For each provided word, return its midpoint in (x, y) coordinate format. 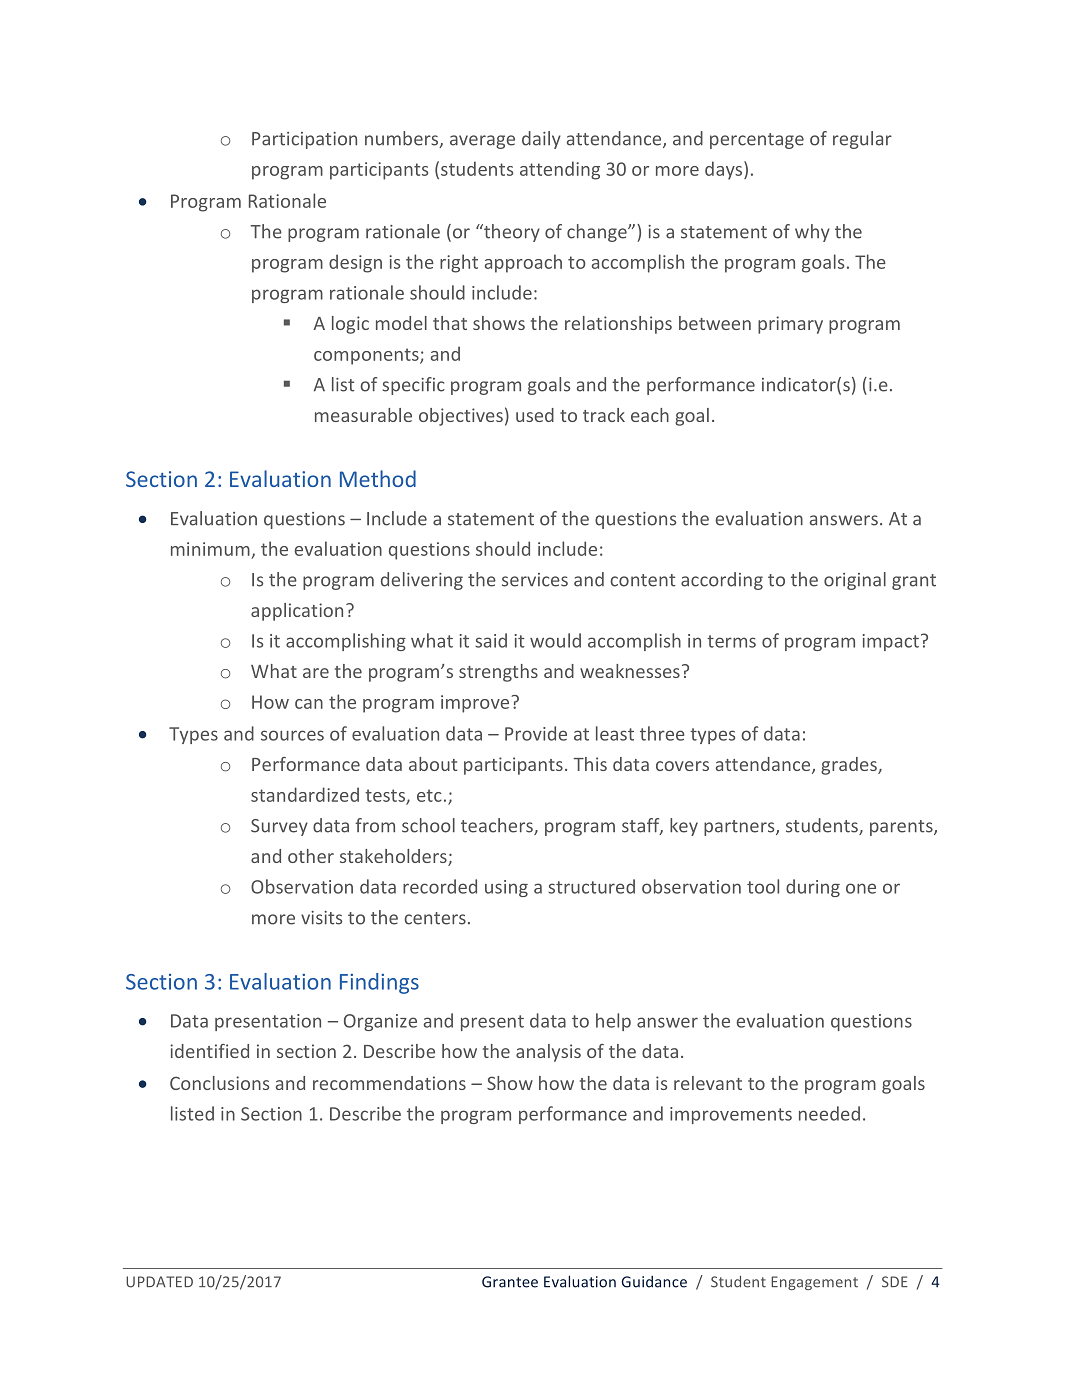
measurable (363, 415)
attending (560, 170)
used (535, 415)
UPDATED (159, 1282)
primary (790, 325)
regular (862, 140)
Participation (304, 140)
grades (850, 766)
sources (292, 735)
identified (209, 1051)
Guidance (654, 1282)
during (813, 888)
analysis (548, 1053)
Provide (536, 733)
